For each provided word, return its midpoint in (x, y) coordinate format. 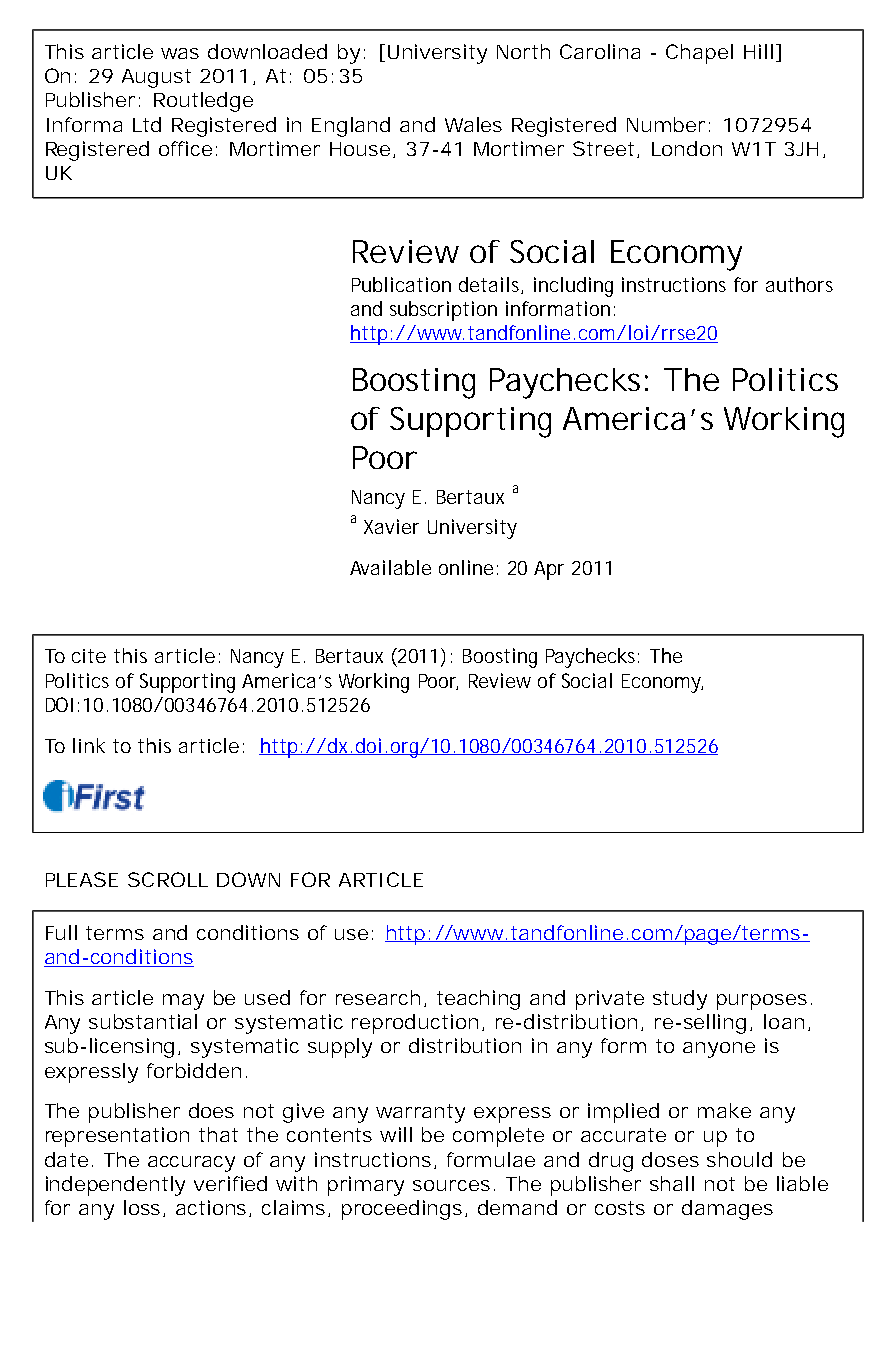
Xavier (391, 526)
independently (115, 1186)
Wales (473, 124)
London (686, 148)
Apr (549, 570)
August (156, 78)
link (89, 745)
